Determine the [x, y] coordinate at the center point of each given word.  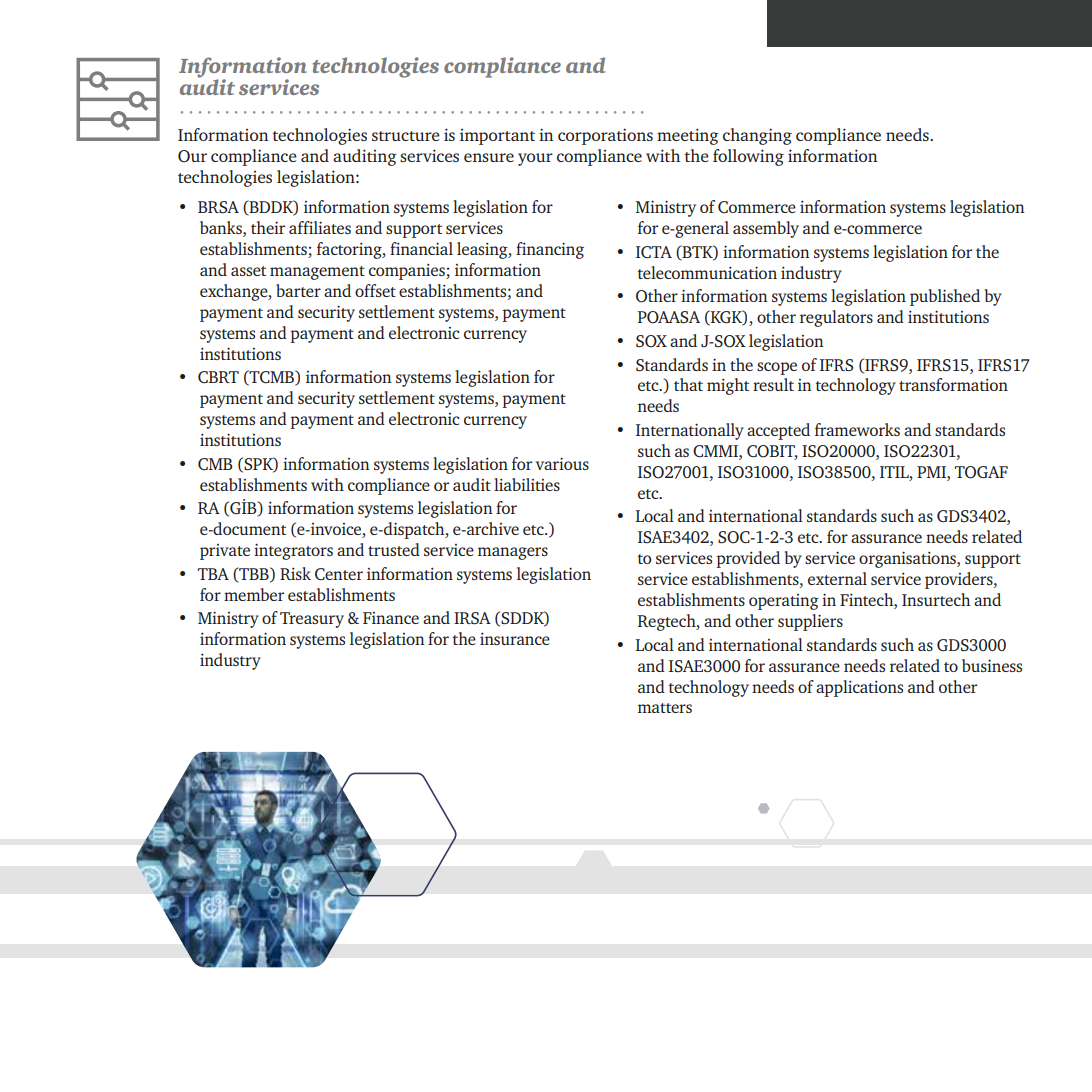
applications [859, 688]
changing [757, 136]
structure [406, 136]
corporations [605, 136]
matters [665, 708]
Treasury [312, 620]
